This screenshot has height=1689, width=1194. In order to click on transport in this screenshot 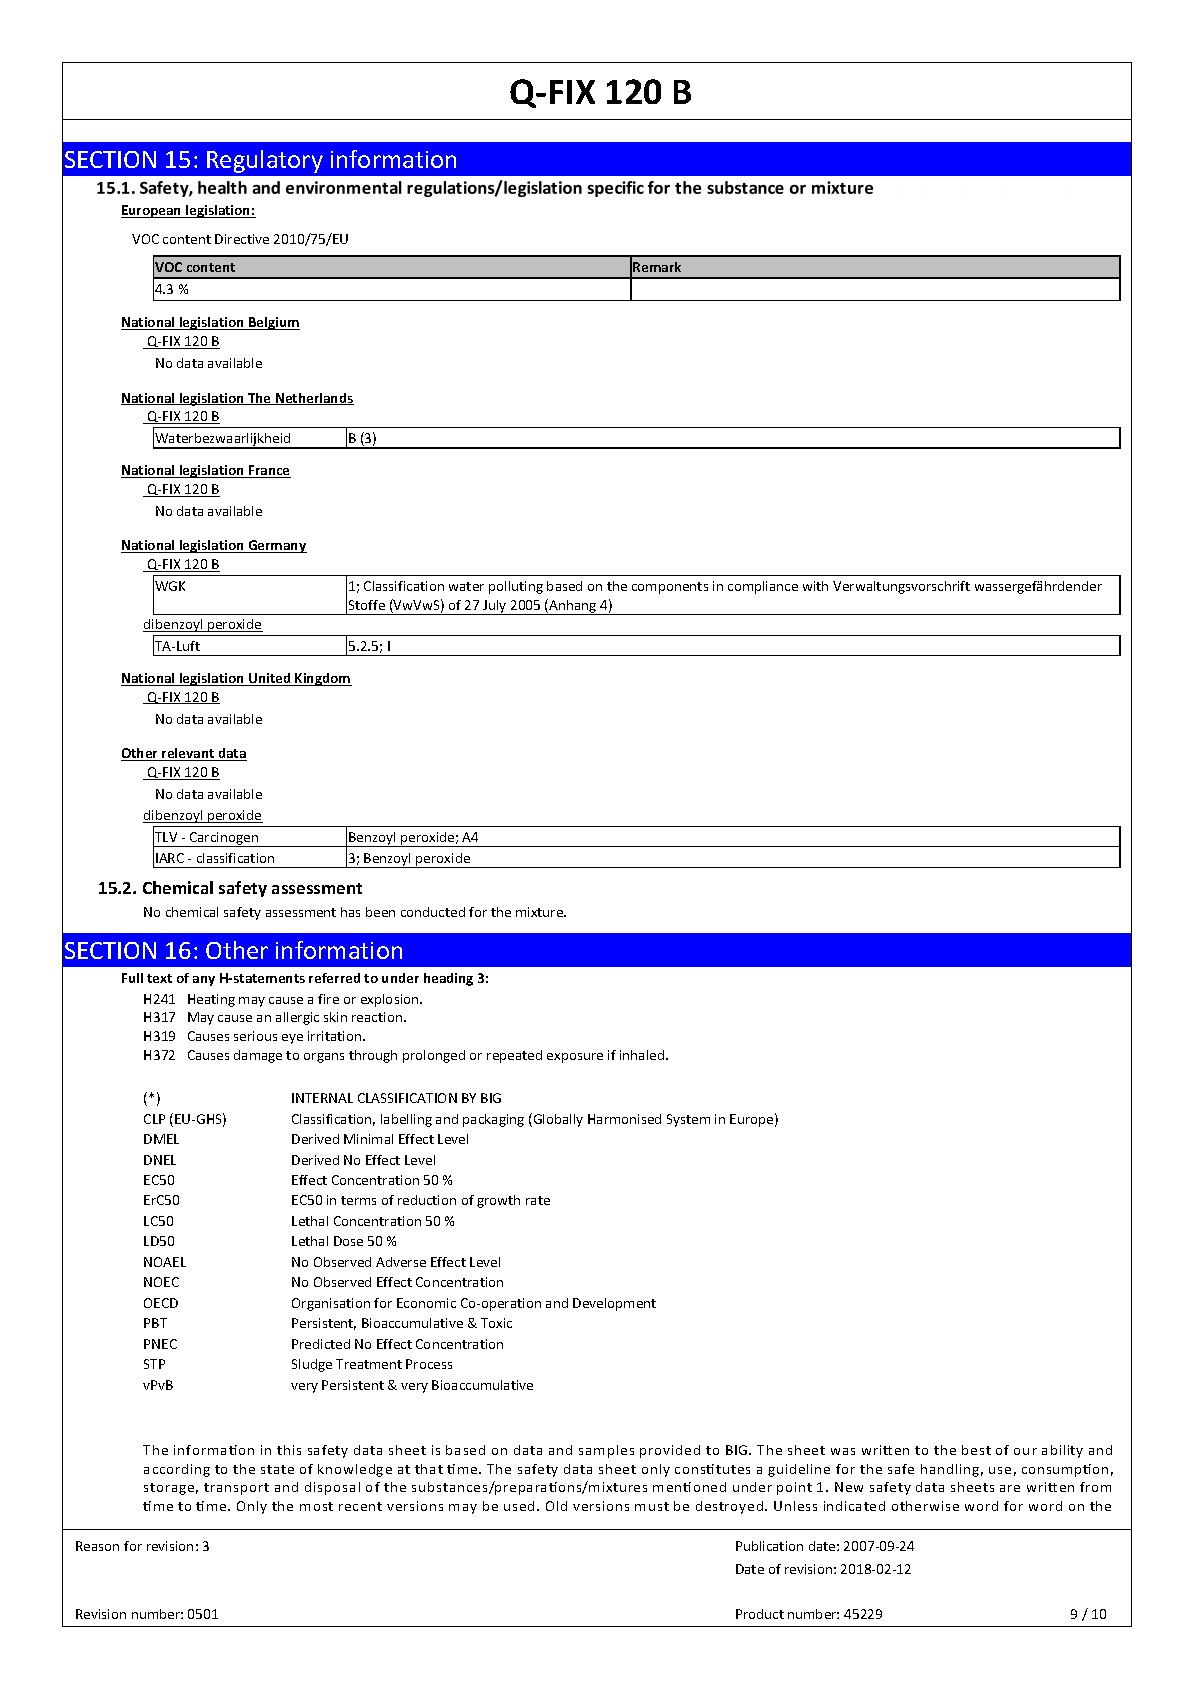, I will do `click(236, 1489)`.
